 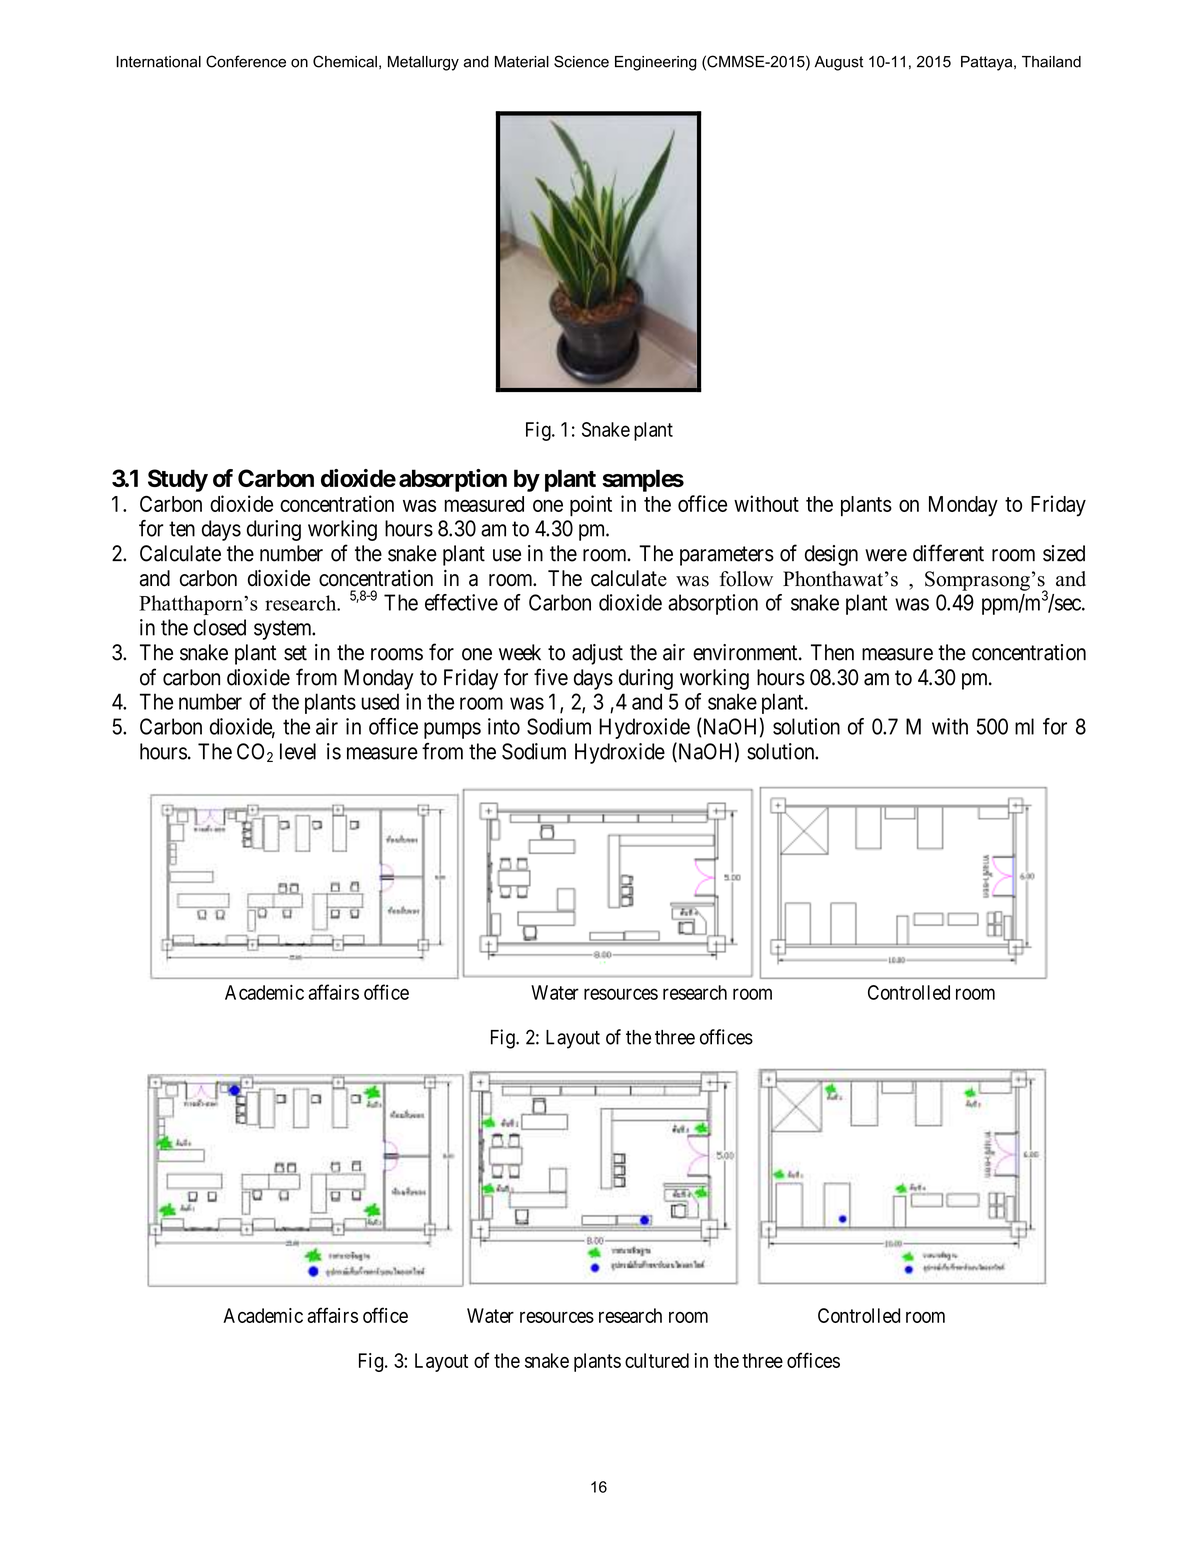 What do you see at coordinates (657, 1360) in the page?
I see `cultured` at bounding box center [657, 1360].
